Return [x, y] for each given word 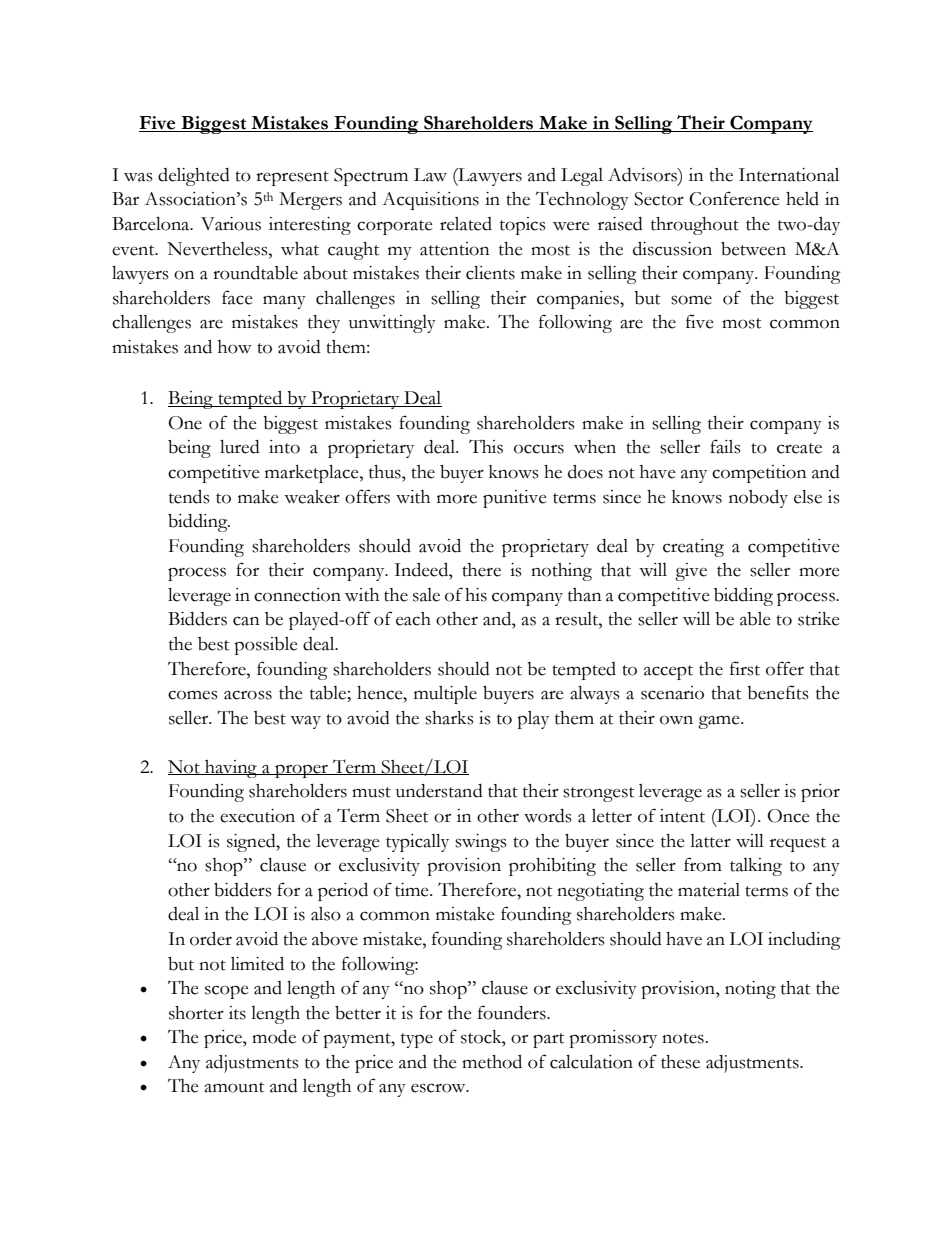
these [680, 1062]
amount [234, 1087]
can [246, 621]
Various [231, 224]
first [745, 668]
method [492, 1062]
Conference [734, 198]
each [413, 619]
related [466, 224]
